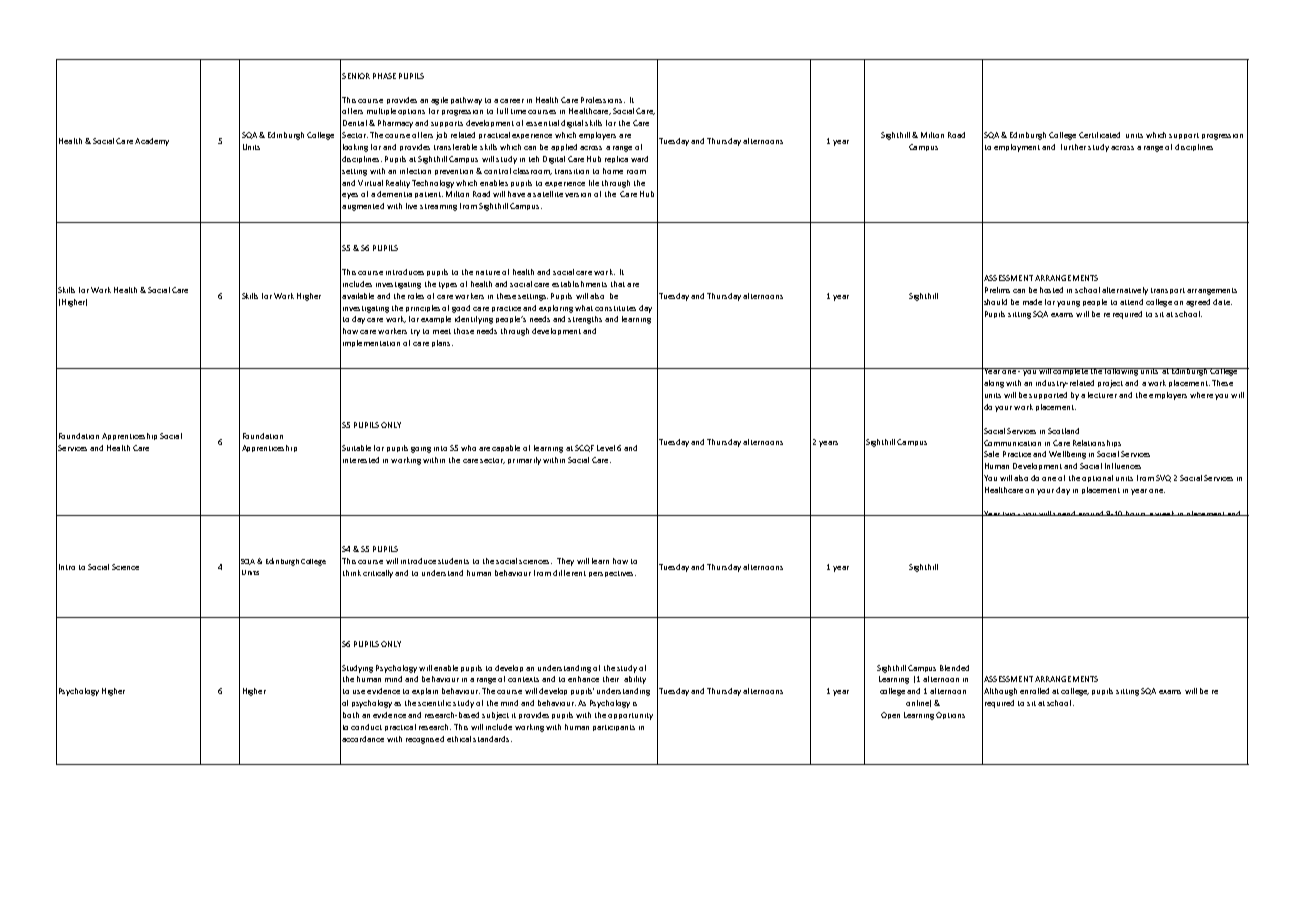  I want to click on roles, so click(416, 296).
